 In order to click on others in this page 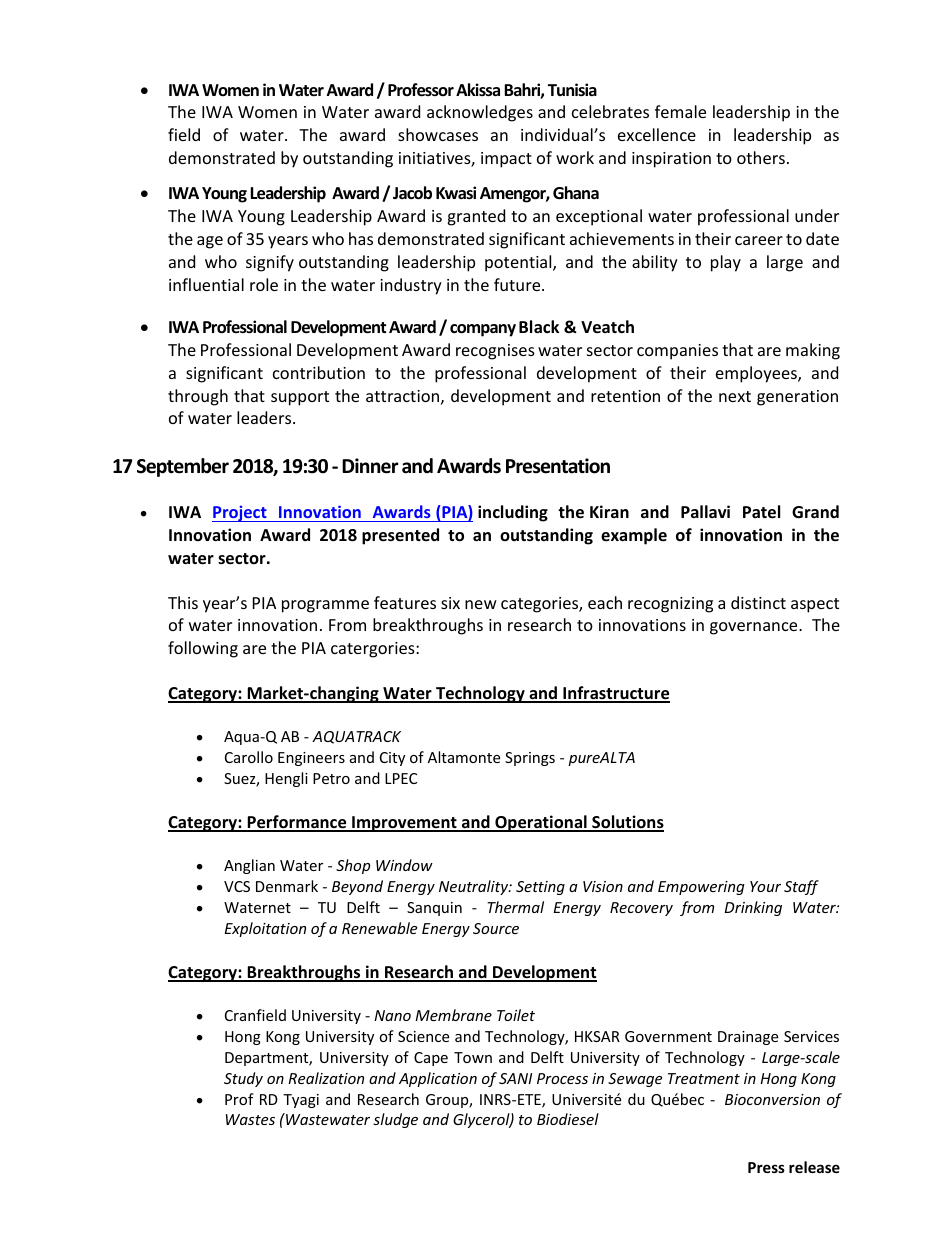, I will do `click(761, 157)`.
